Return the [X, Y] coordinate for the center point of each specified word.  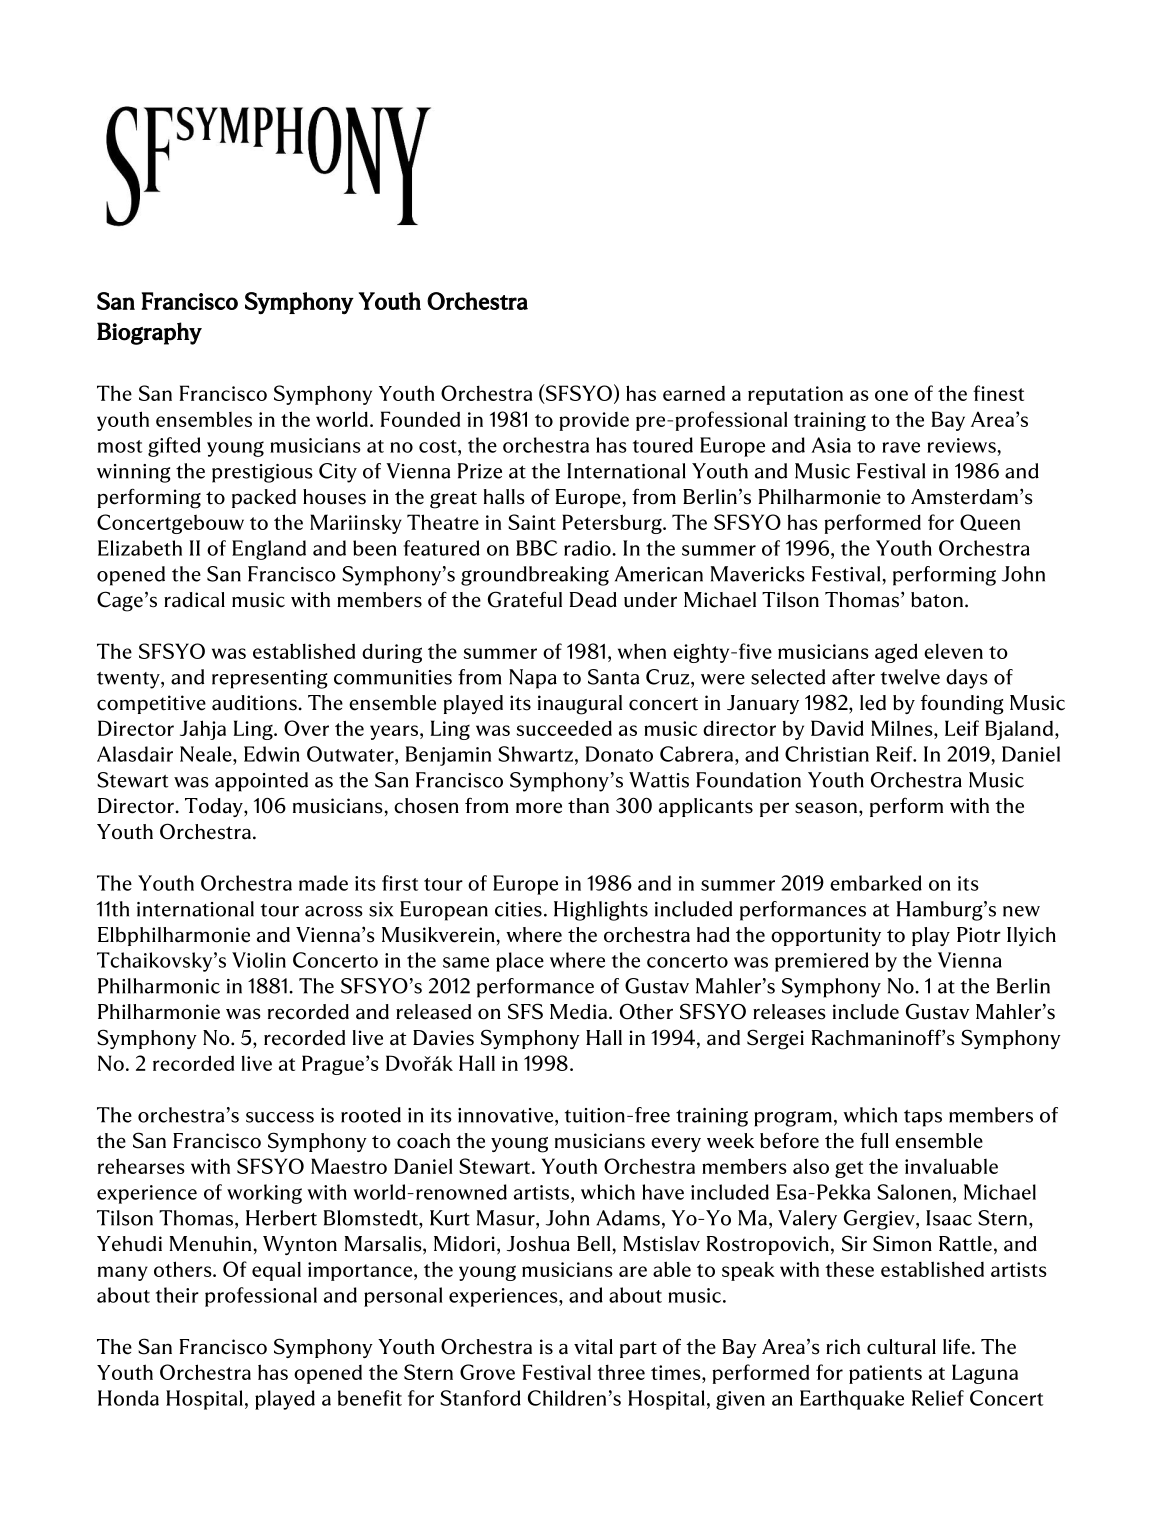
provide [594, 421]
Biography [149, 333]
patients [885, 1374]
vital [593, 1347]
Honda [128, 1398]
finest [998, 393]
